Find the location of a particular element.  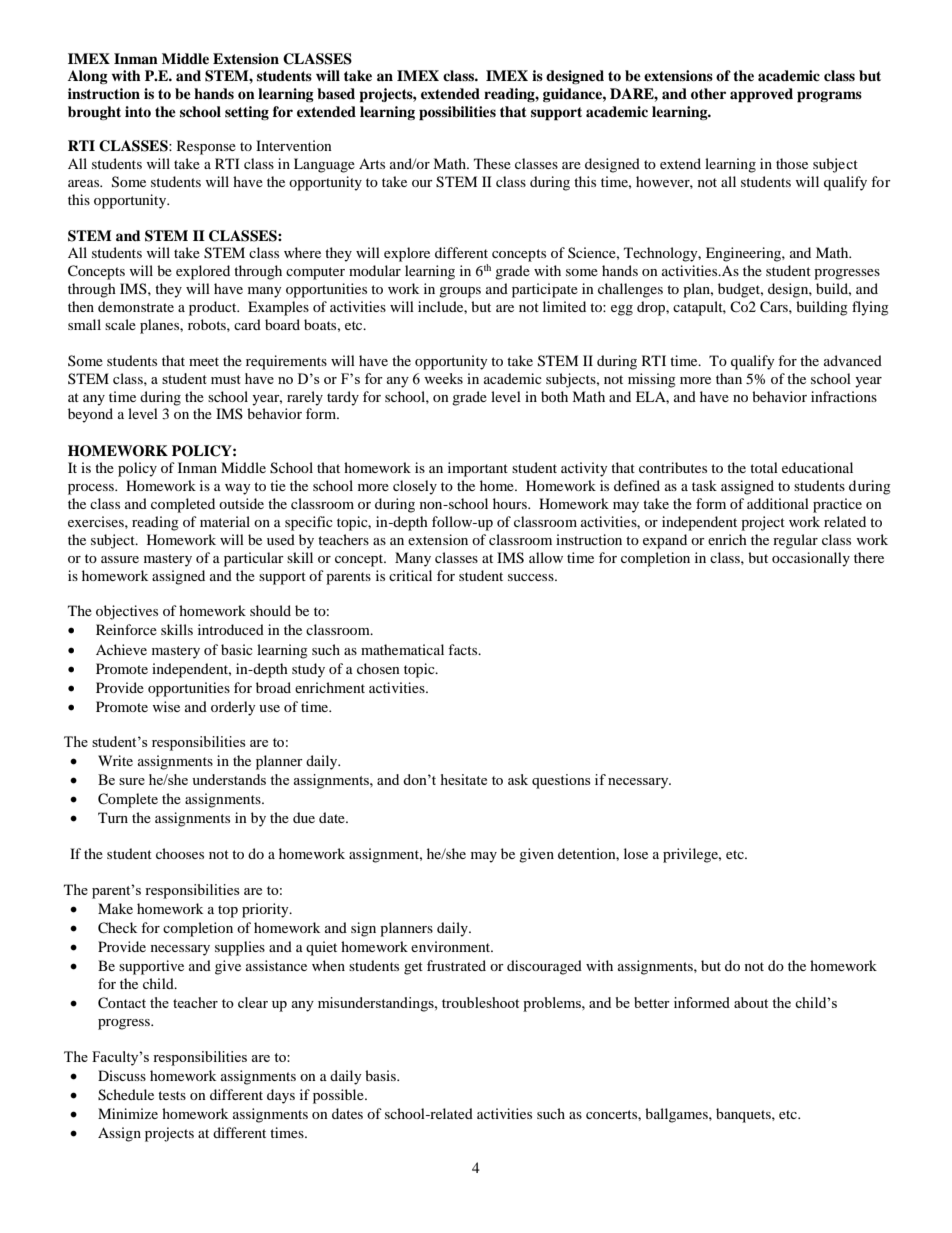

into is located at coordinates (138, 111).
